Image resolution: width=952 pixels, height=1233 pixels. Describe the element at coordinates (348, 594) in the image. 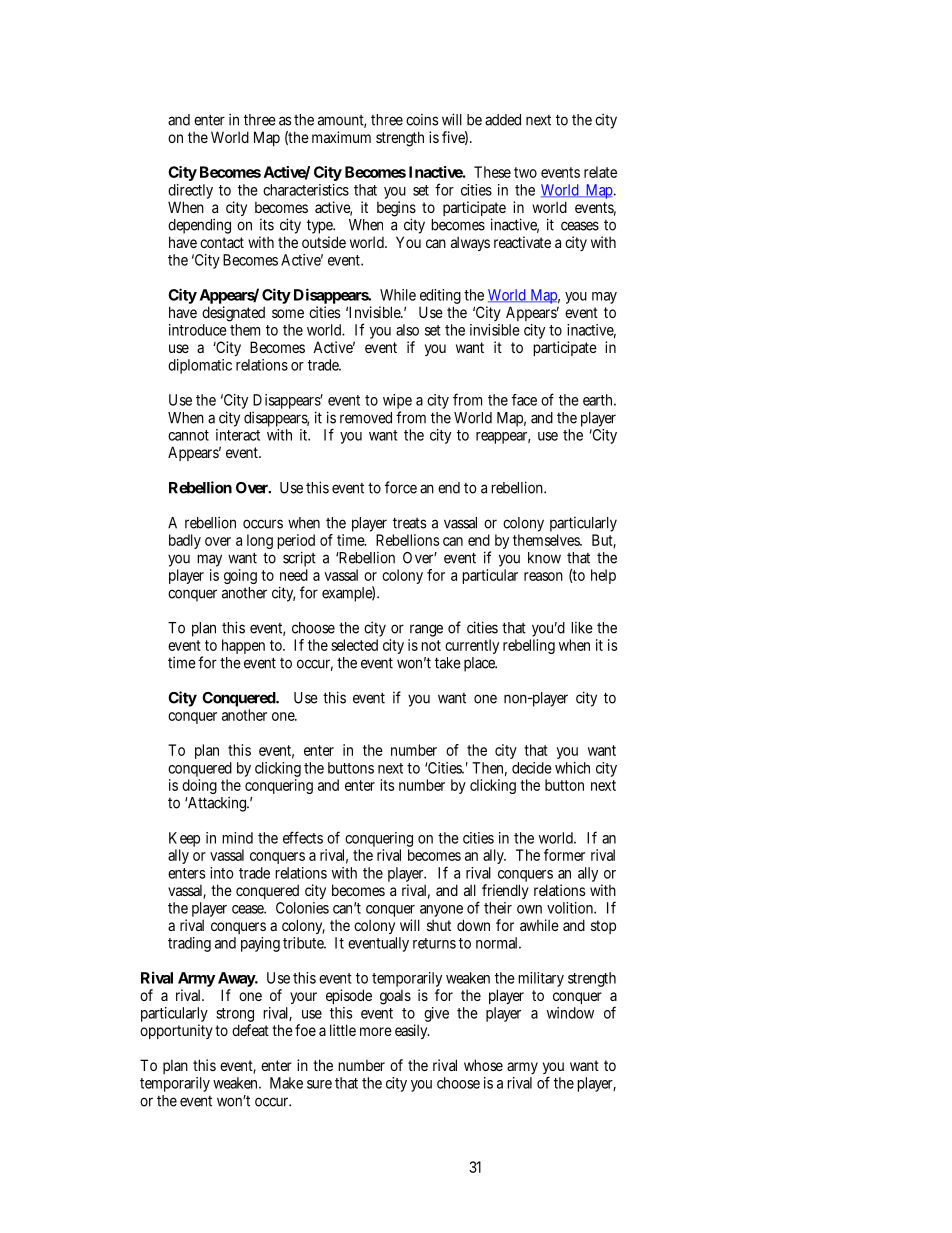

I see `example` at that location.
